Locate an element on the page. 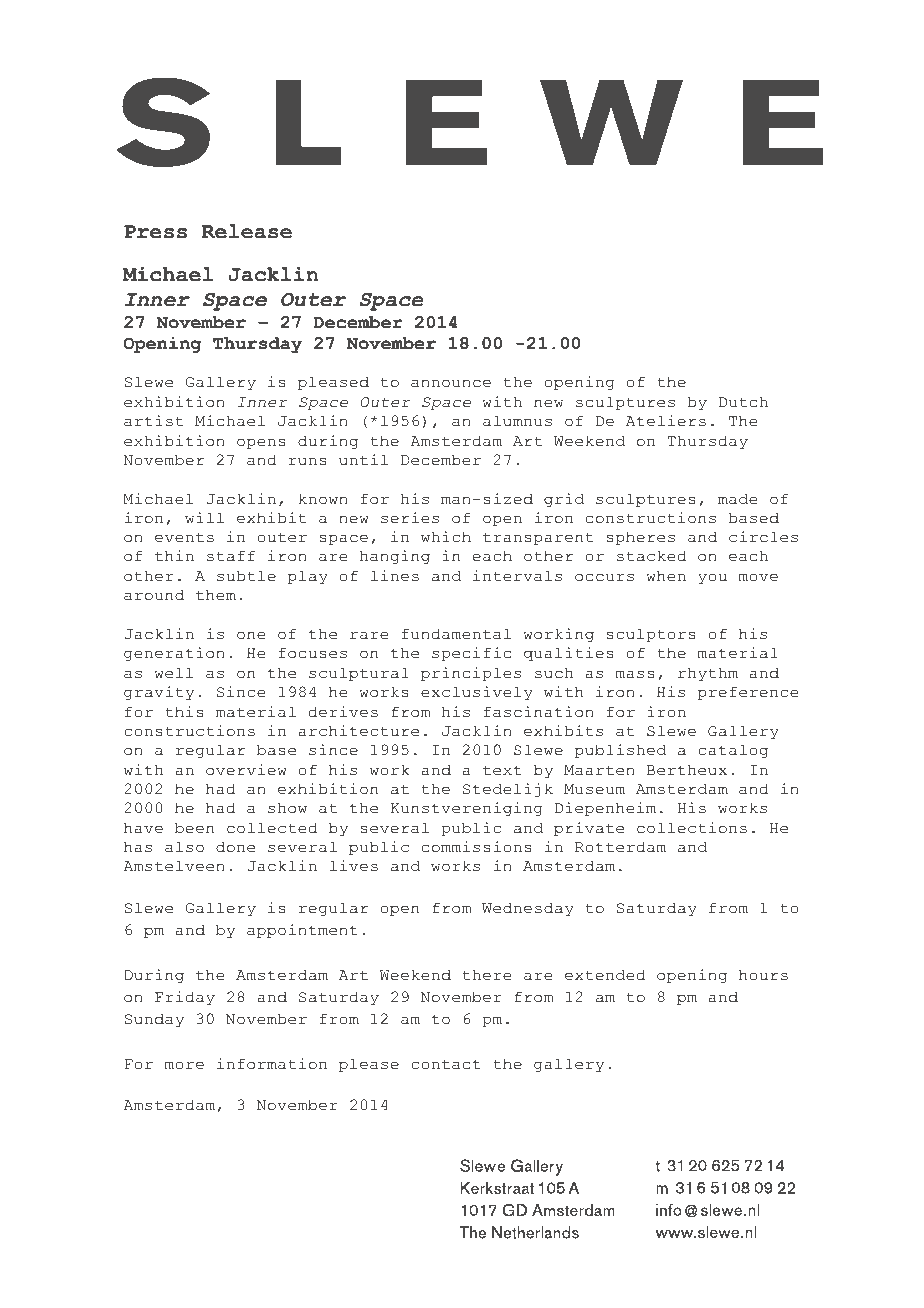  Dutch is located at coordinates (743, 402).
